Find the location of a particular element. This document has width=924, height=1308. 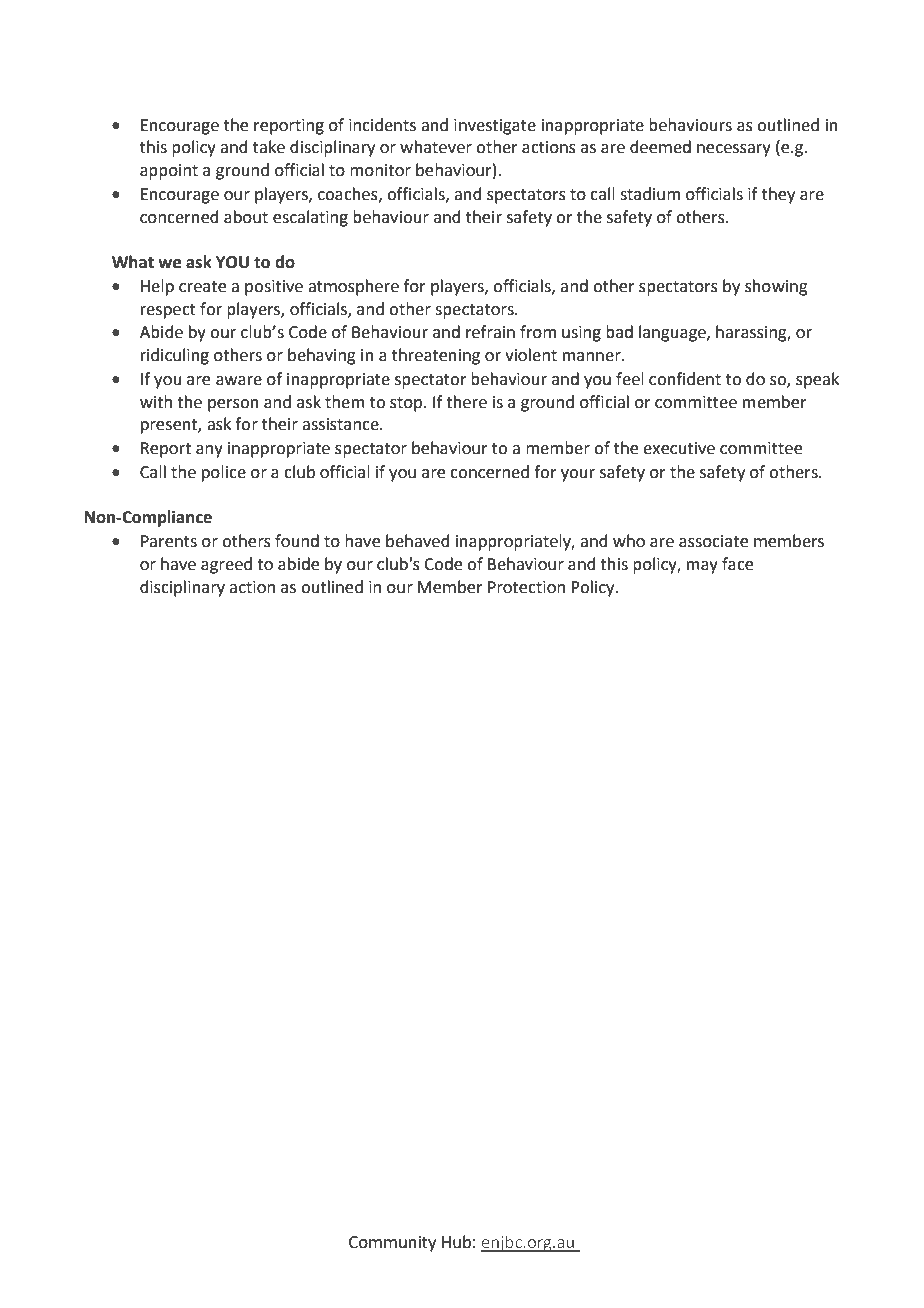

your is located at coordinates (578, 475).
